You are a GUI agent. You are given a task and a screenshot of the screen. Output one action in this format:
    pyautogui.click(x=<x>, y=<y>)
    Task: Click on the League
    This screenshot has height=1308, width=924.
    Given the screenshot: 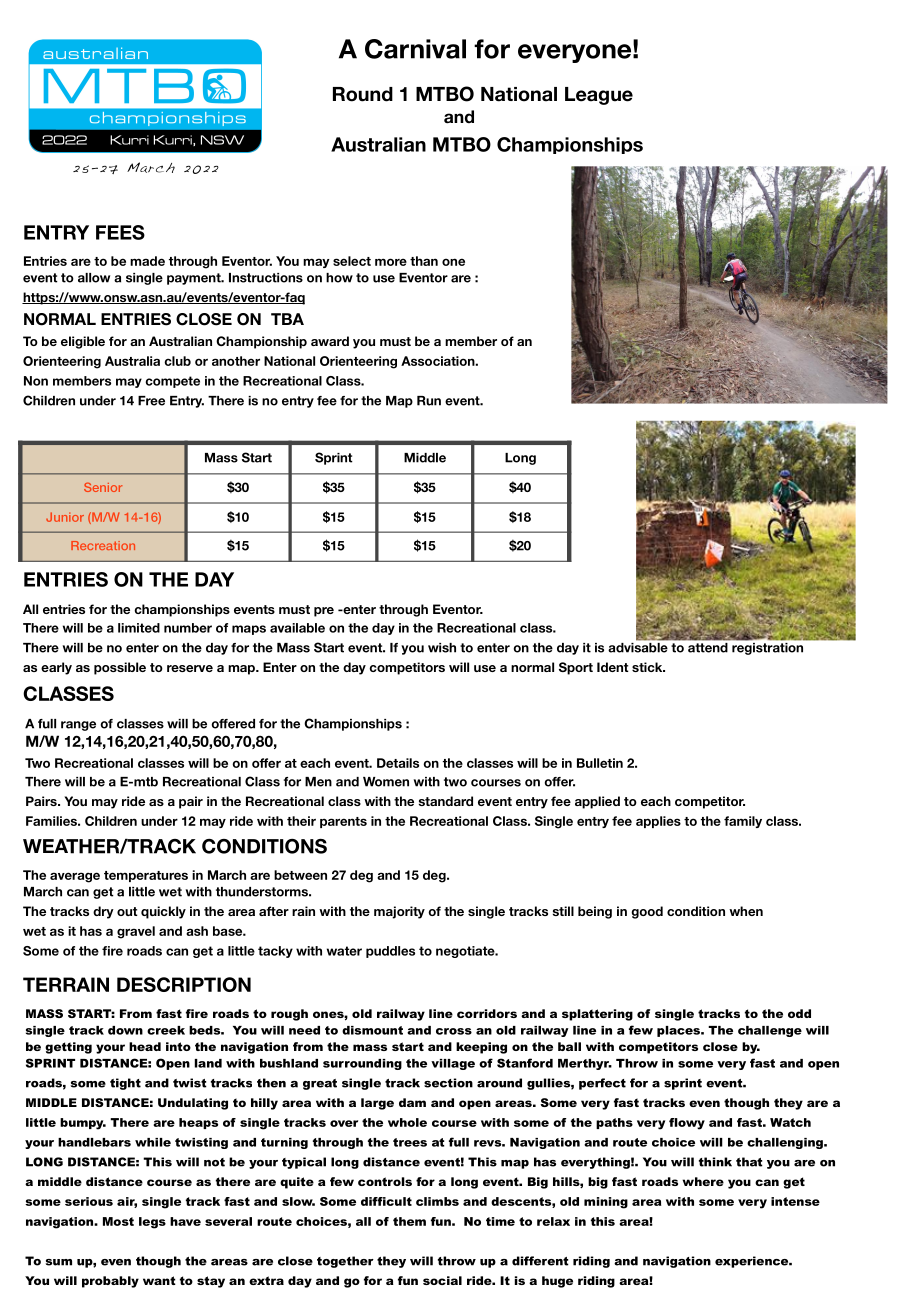 What is the action you would take?
    pyautogui.click(x=599, y=96)
